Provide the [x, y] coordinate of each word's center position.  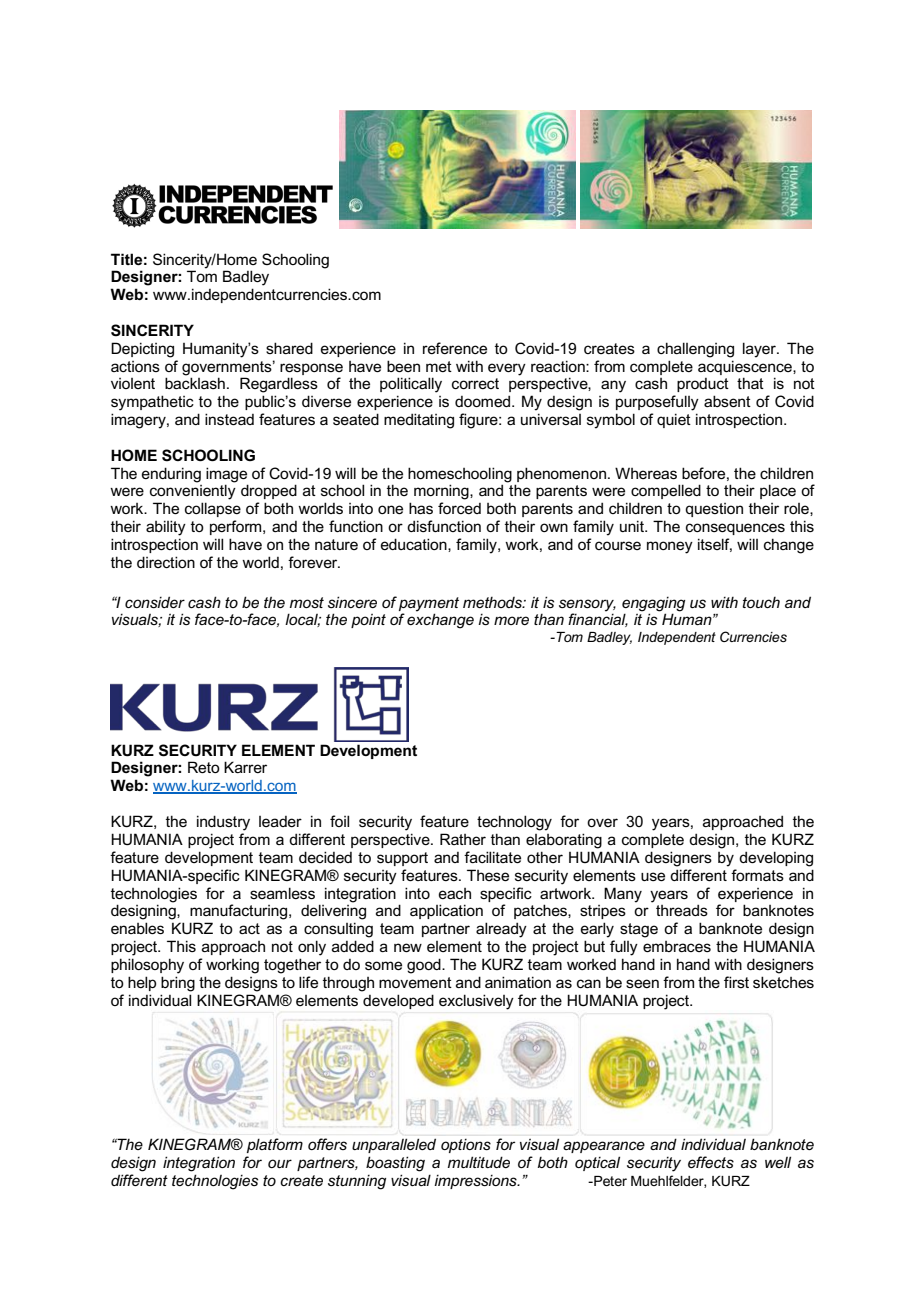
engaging [653, 604]
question [714, 510]
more [511, 620]
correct [475, 383]
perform [237, 527]
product [703, 385]
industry [223, 823]
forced [459, 508]
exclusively [476, 1002]
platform [275, 1145]
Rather [463, 839]
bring [178, 984]
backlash [195, 383]
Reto [204, 767]
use [653, 876]
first [736, 982]
